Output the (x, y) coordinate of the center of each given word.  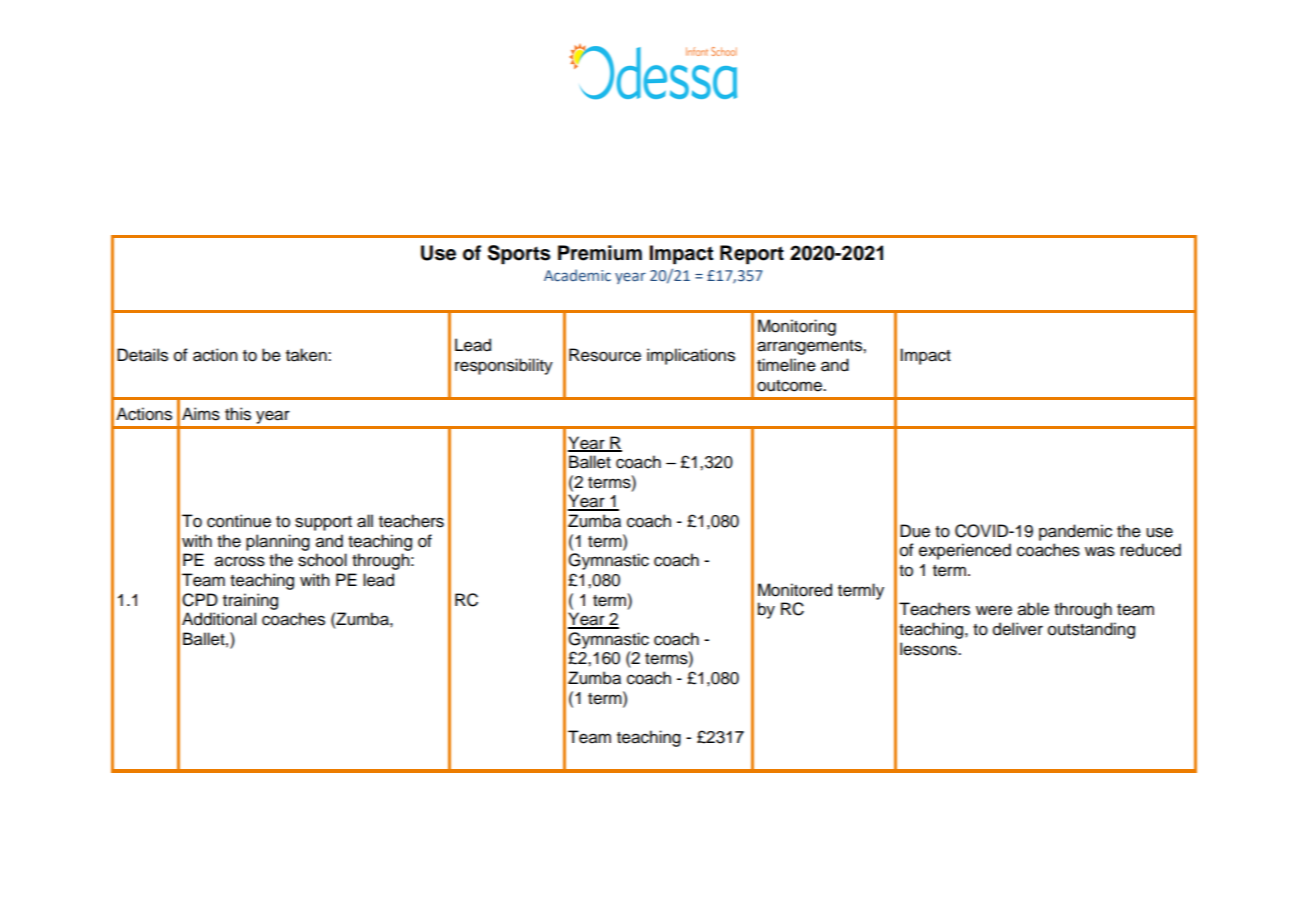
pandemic (1075, 532)
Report (752, 255)
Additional (219, 619)
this (238, 414)
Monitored (795, 590)
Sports (519, 255)
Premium (600, 253)
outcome (791, 386)
